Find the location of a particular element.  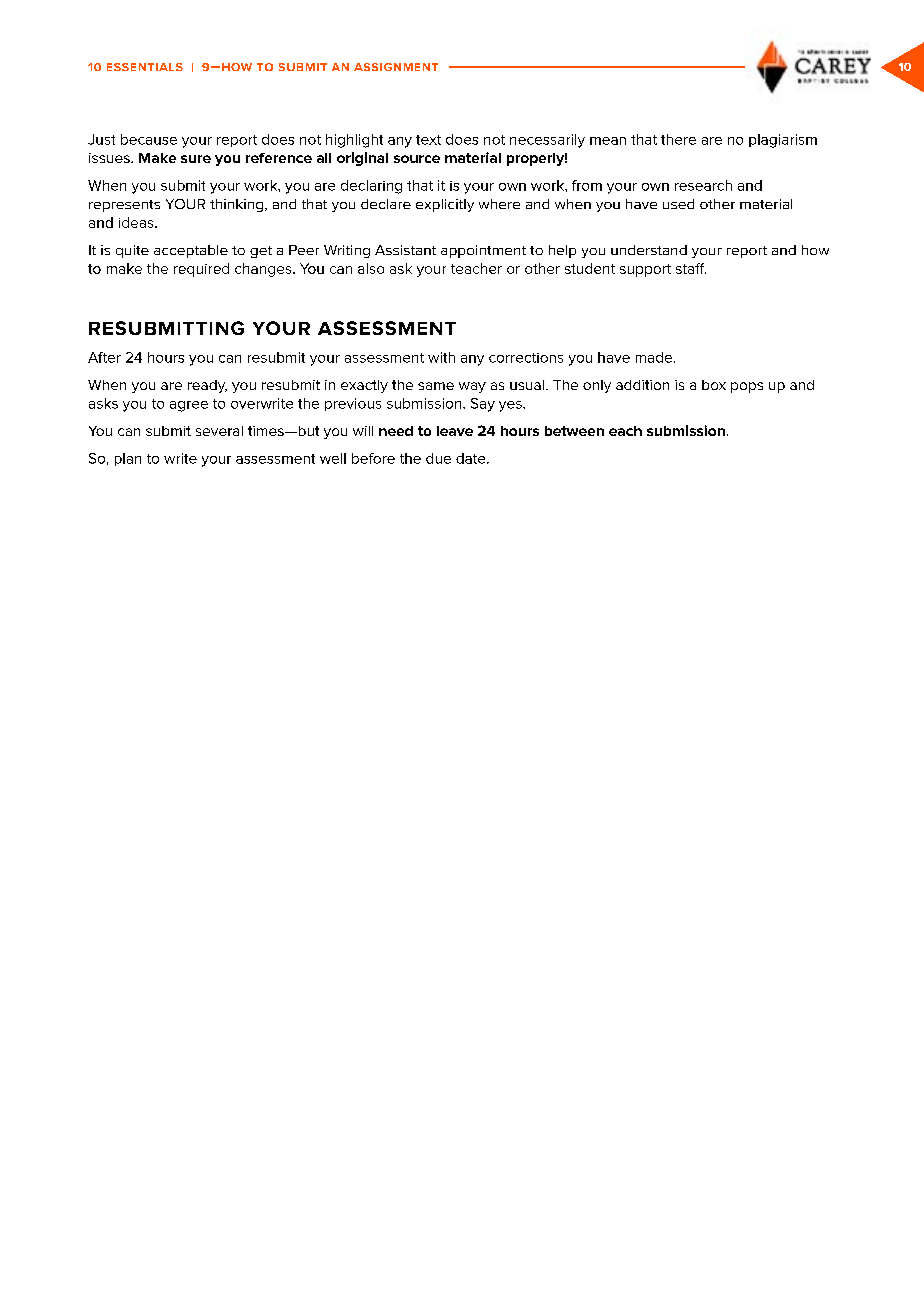

made is located at coordinates (655, 357).
